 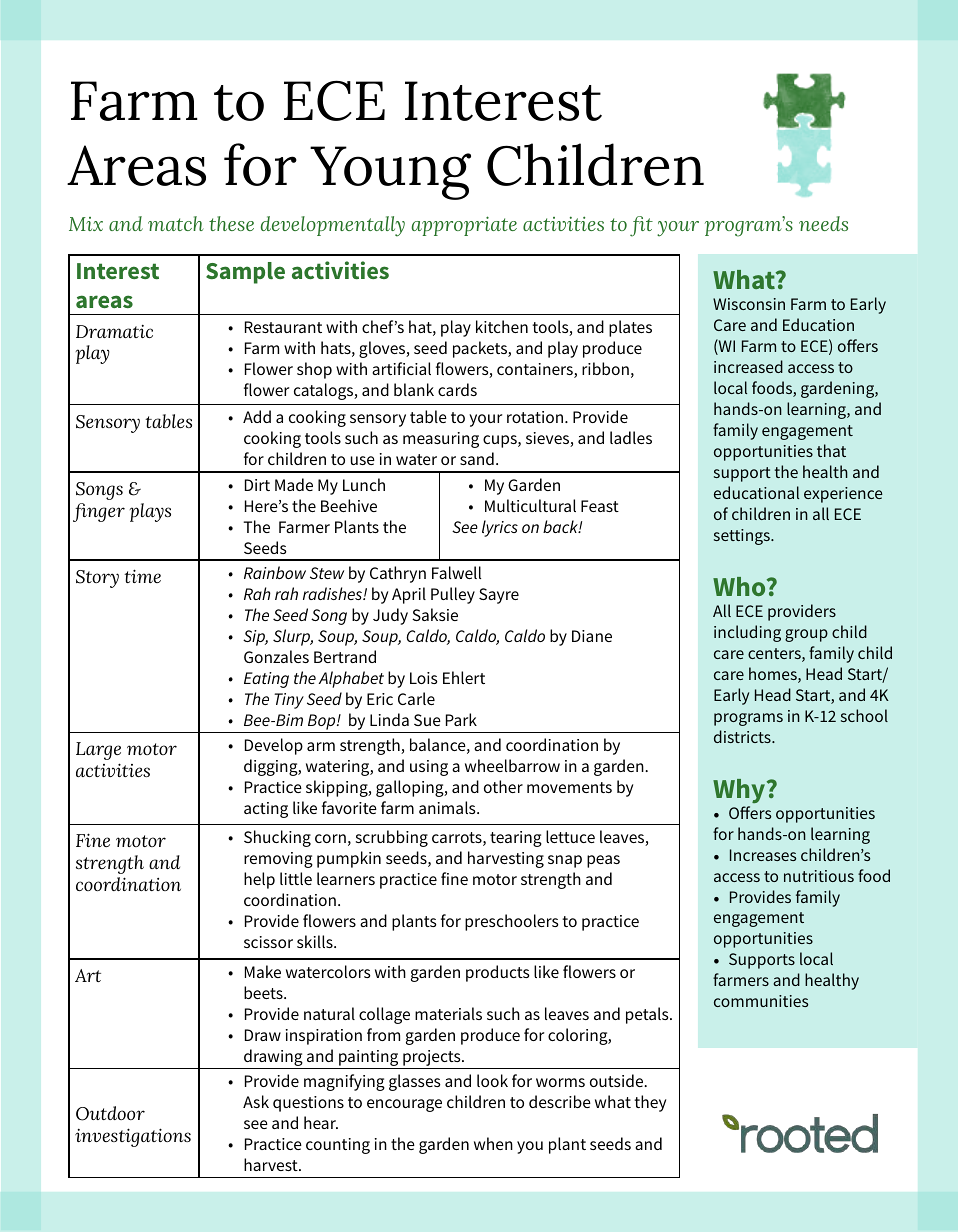 What do you see at coordinates (650, 1103) in the screenshot?
I see `they` at bounding box center [650, 1103].
